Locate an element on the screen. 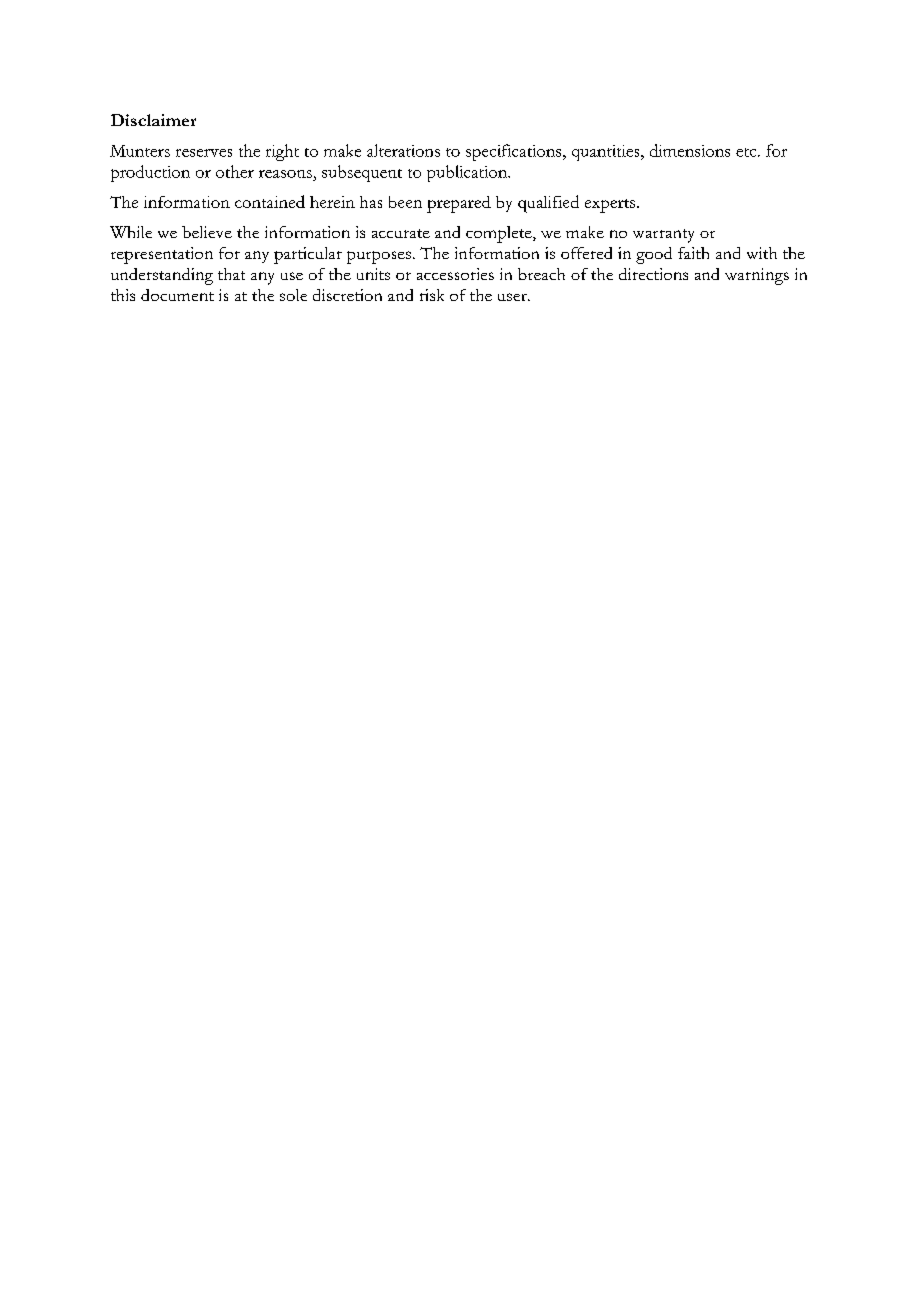 The width and height of the screenshot is (924, 1308). dimensions is located at coordinates (690, 150).
